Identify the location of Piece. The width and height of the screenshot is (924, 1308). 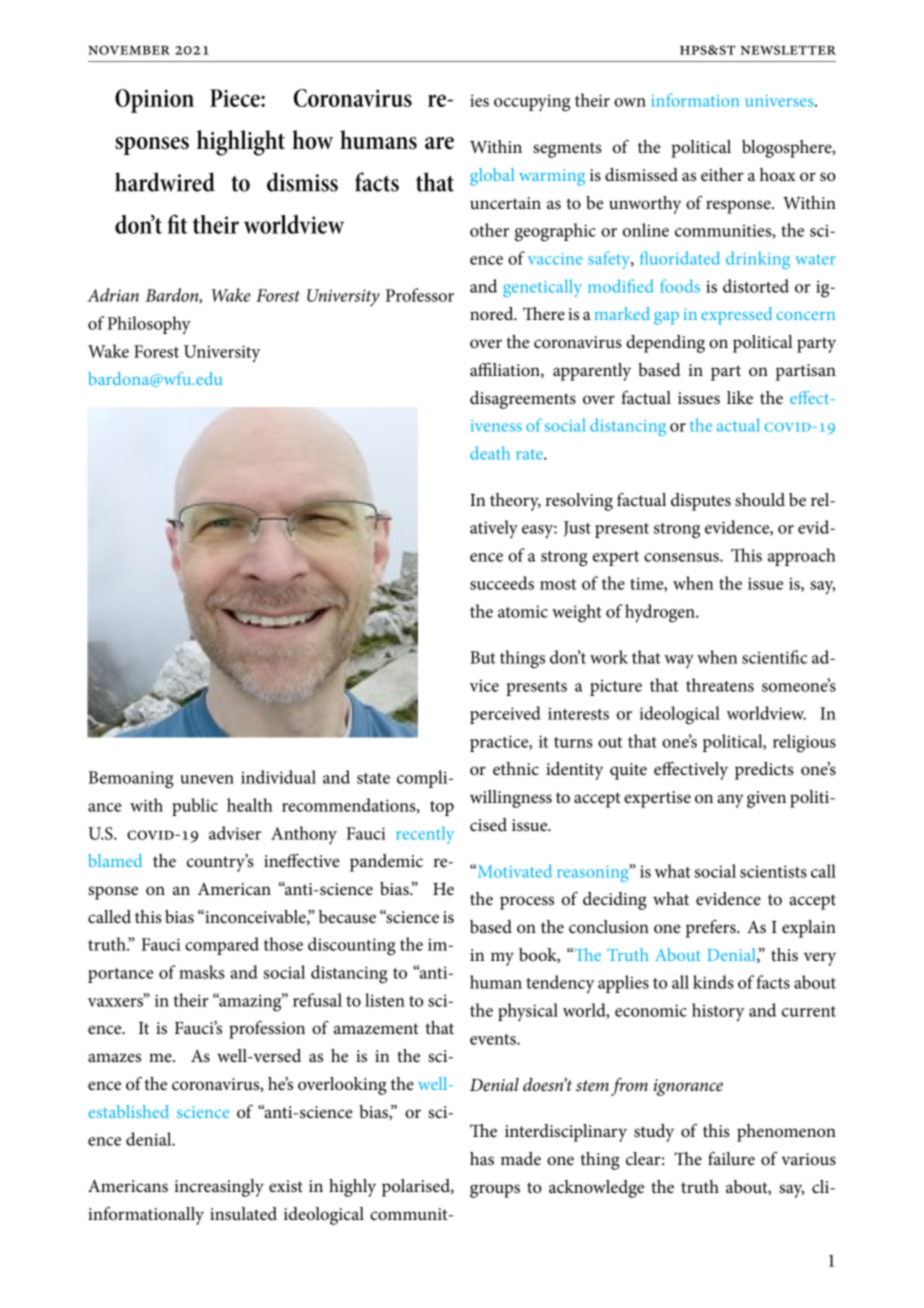
(236, 98).
